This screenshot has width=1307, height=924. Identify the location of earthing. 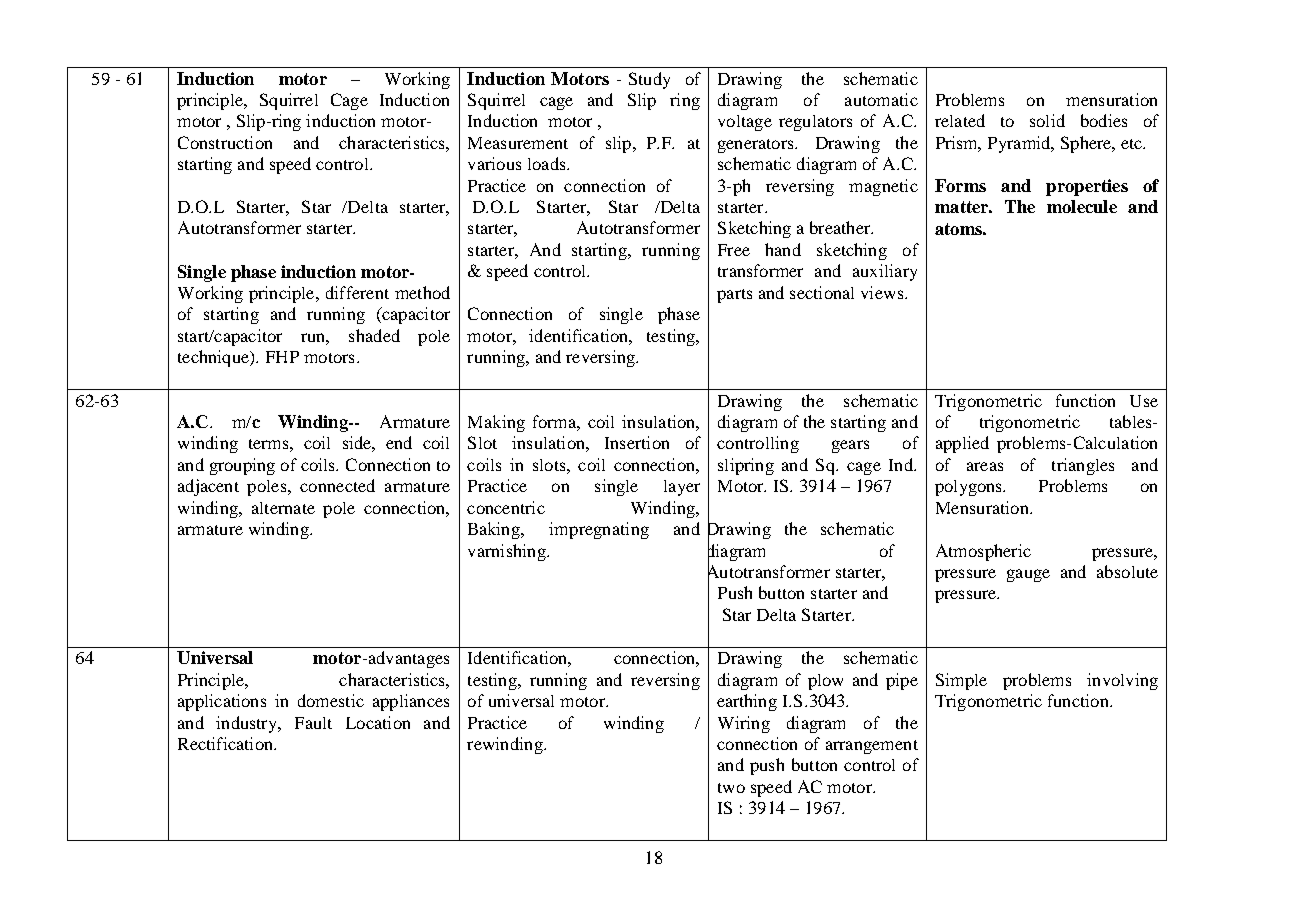
(747, 702).
